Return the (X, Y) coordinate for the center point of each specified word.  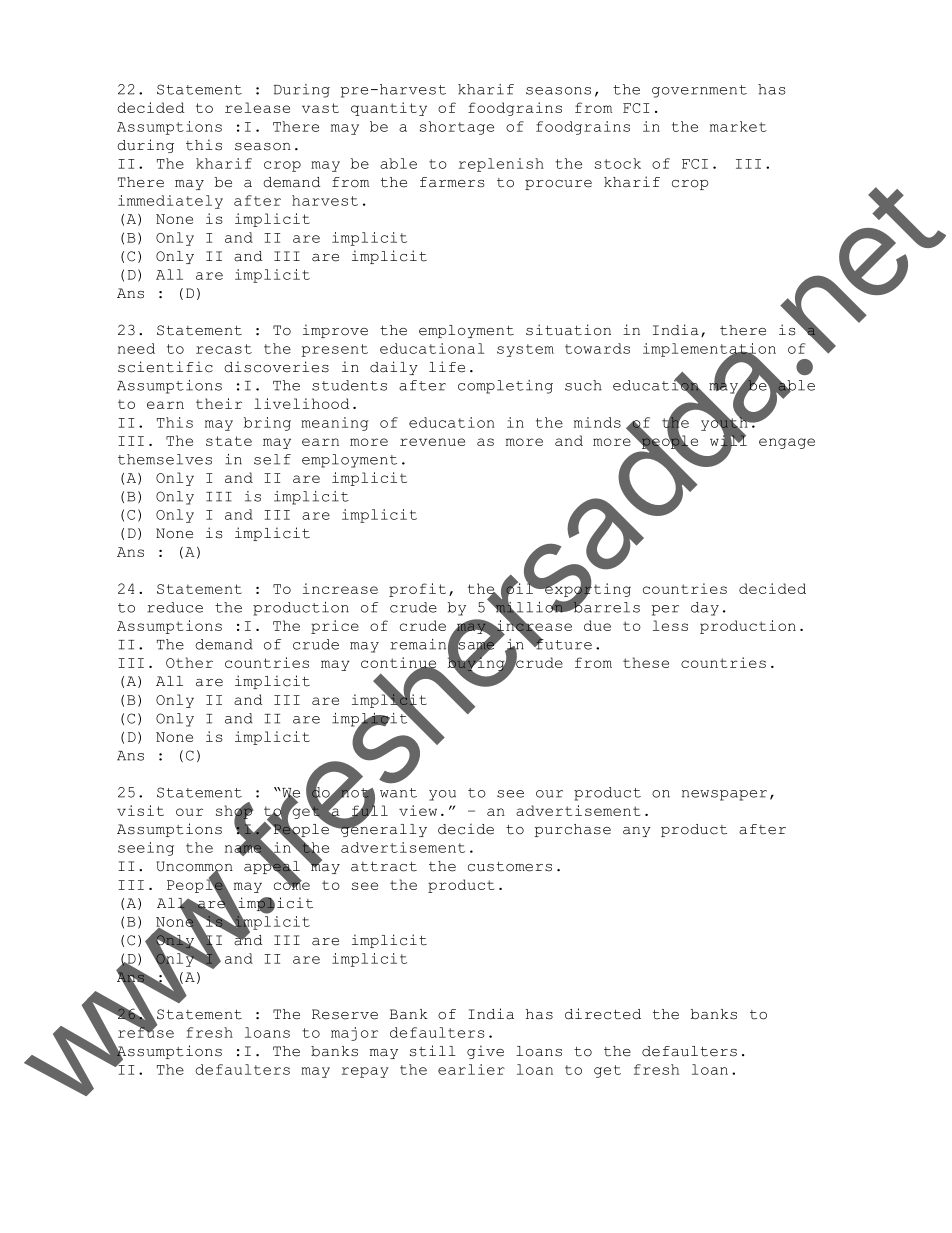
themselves (165, 459)
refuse (146, 1031)
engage (787, 443)
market (738, 126)
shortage (457, 128)
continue (399, 664)
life (447, 367)
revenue (432, 442)
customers (510, 867)
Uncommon (194, 867)
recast (224, 349)
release (257, 107)
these (646, 662)
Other (189, 662)
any (637, 832)
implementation (709, 351)
